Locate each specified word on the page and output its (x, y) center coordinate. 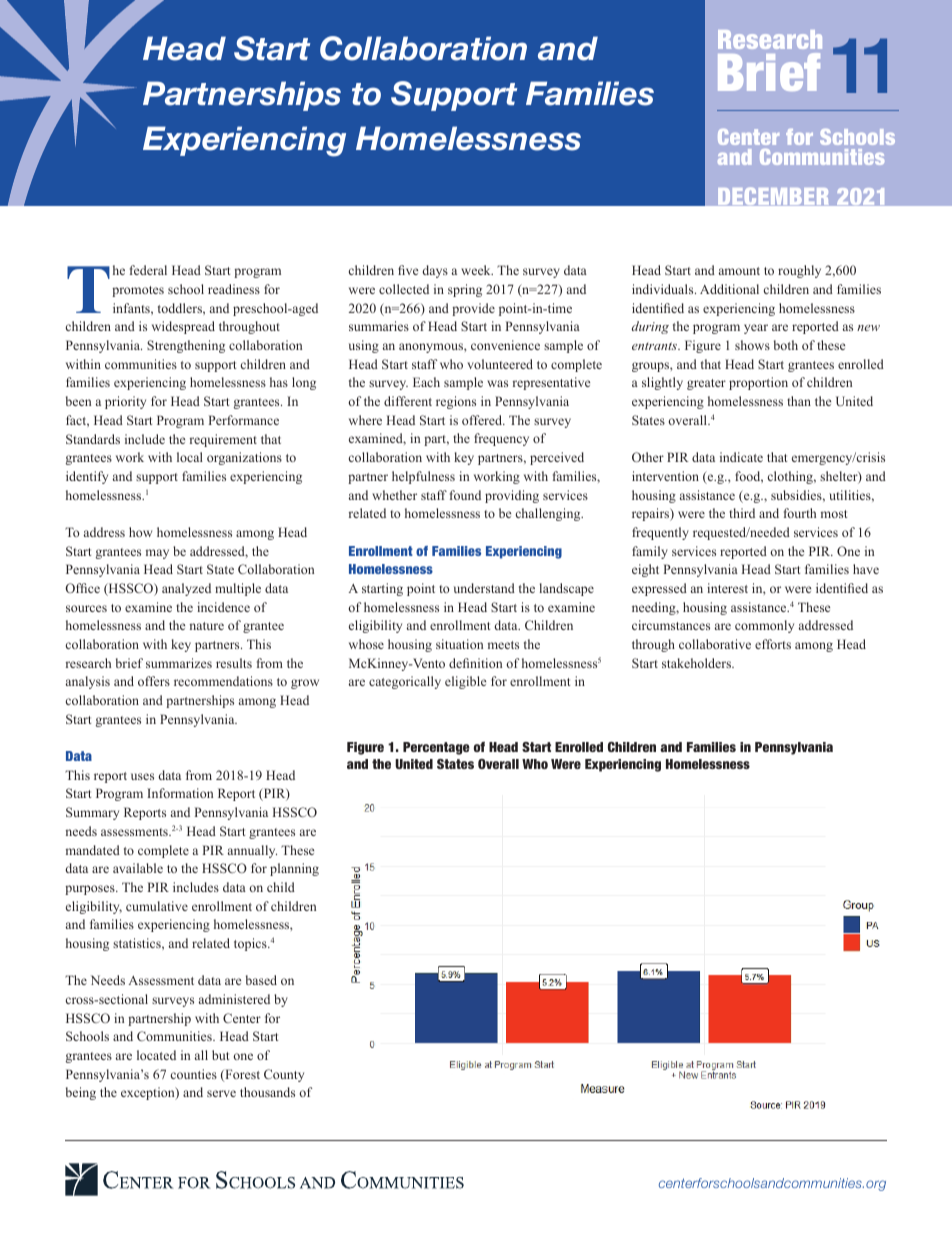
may (157, 554)
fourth (800, 513)
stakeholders (697, 663)
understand (484, 588)
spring (465, 290)
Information (180, 793)
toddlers (181, 309)
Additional (729, 289)
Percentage (436, 748)
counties (194, 1074)
